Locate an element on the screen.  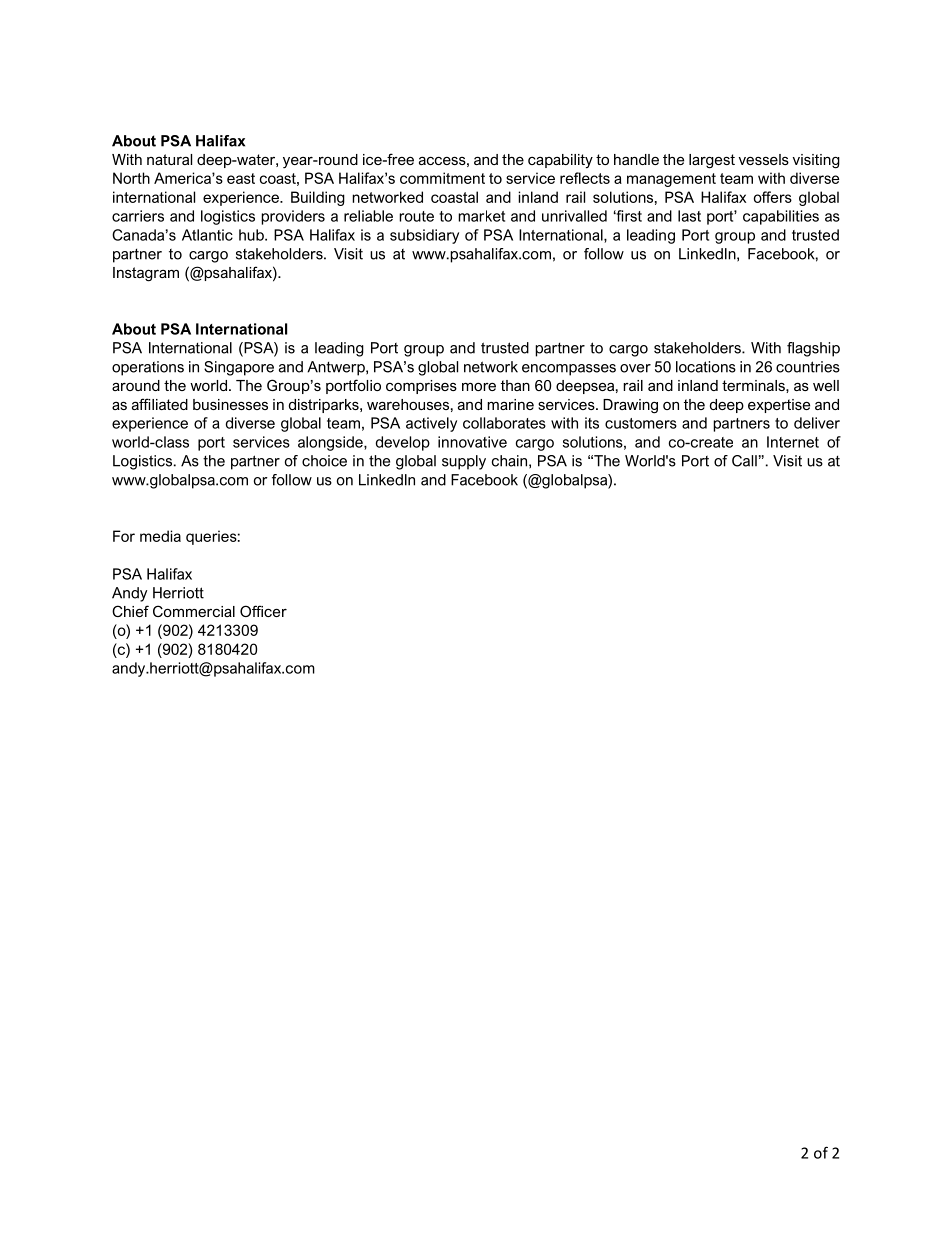
Commercial is located at coordinates (194, 611).
